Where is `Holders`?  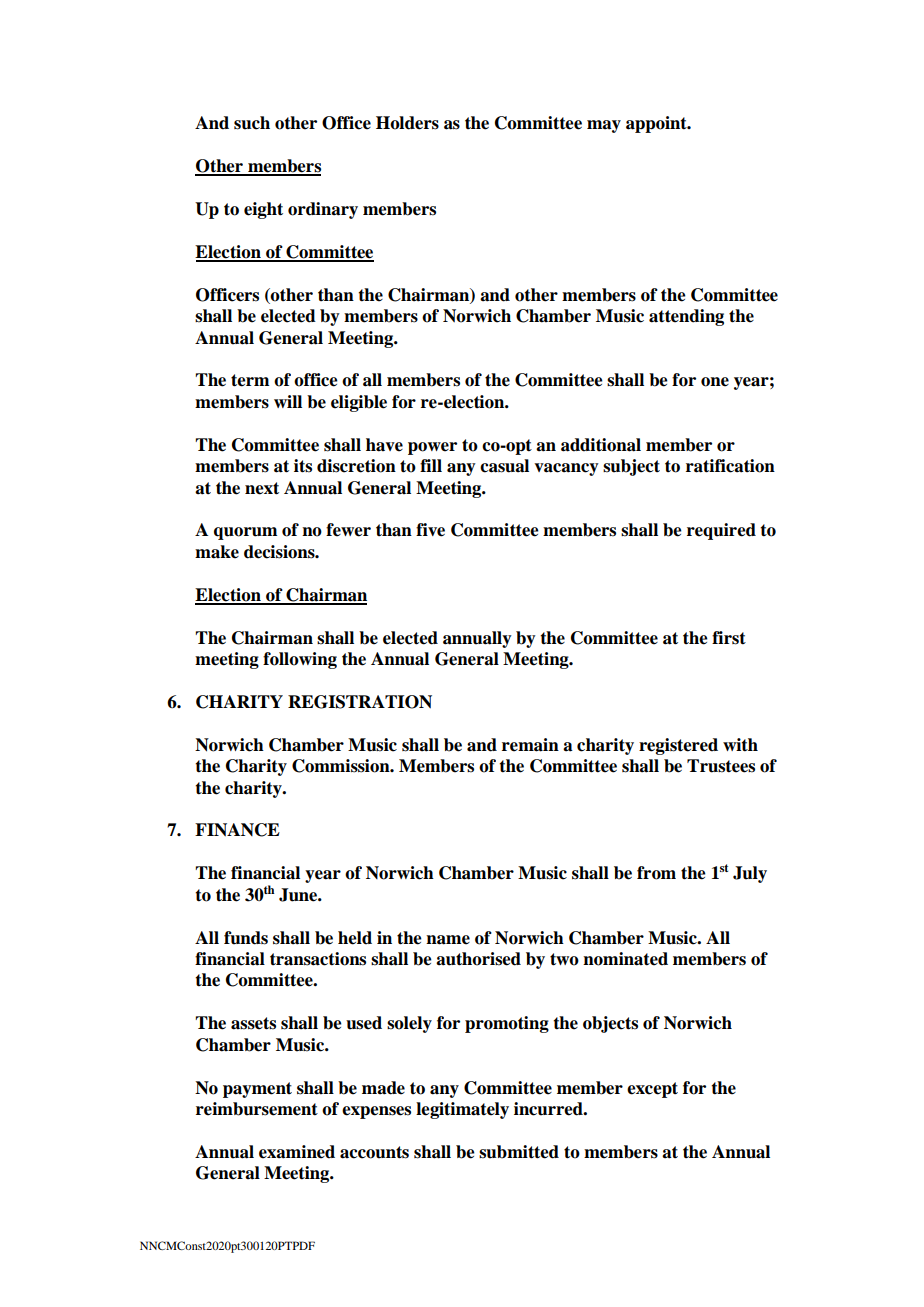 Holders is located at coordinates (407, 123).
